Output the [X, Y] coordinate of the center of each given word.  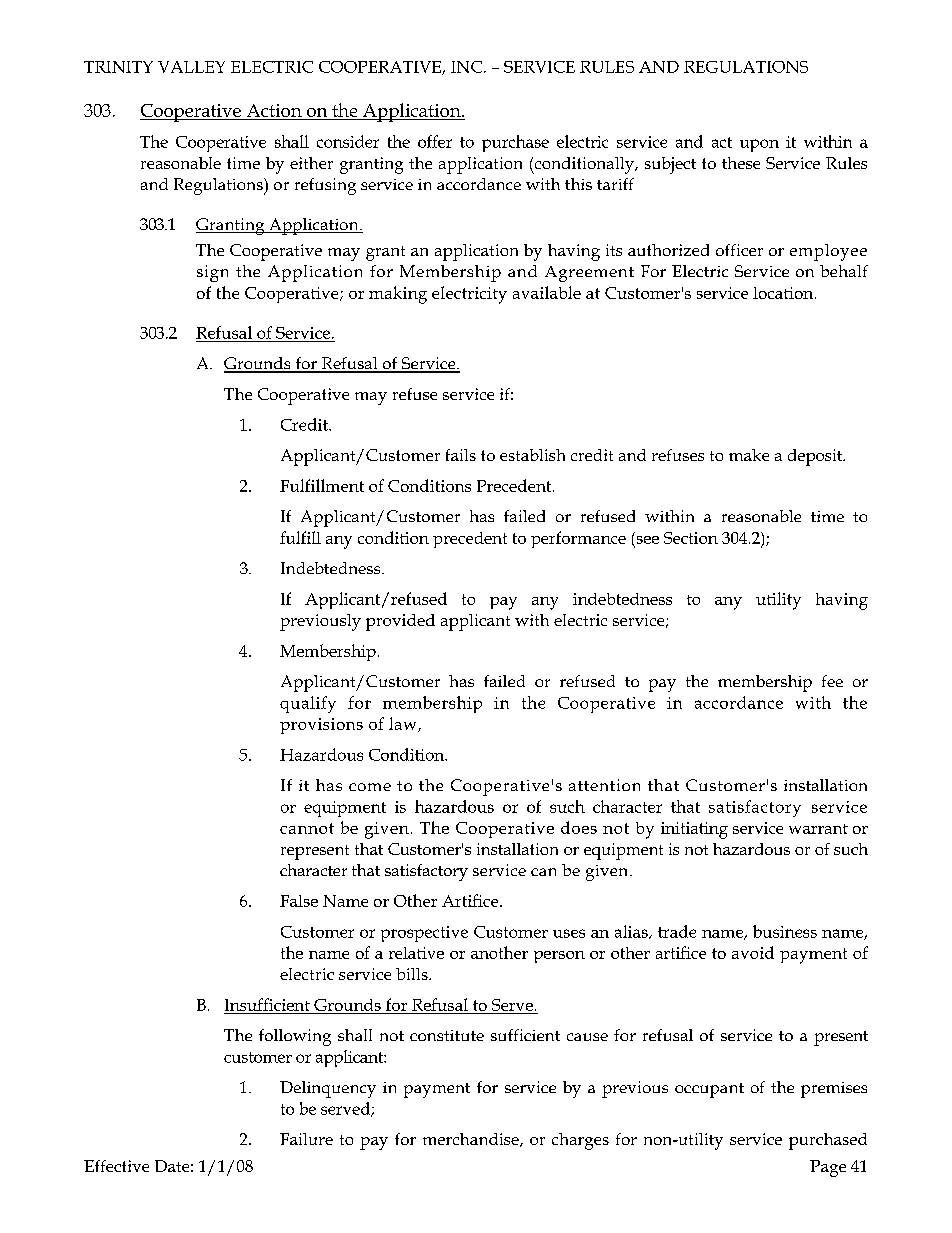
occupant [709, 1090]
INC [468, 67]
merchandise [472, 1140]
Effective [116, 1166]
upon [759, 145]
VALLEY [191, 67]
